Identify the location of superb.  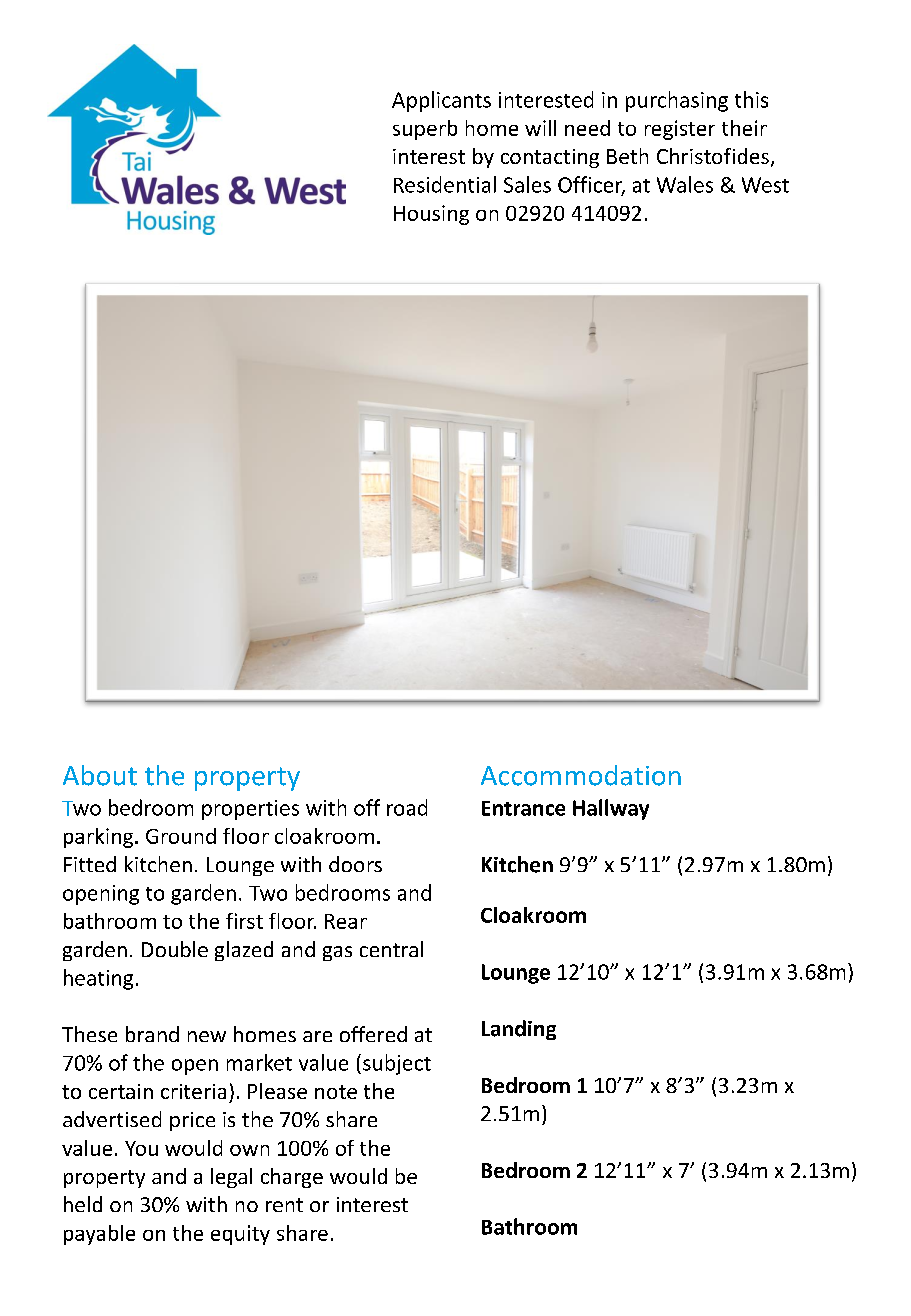
(425, 130).
